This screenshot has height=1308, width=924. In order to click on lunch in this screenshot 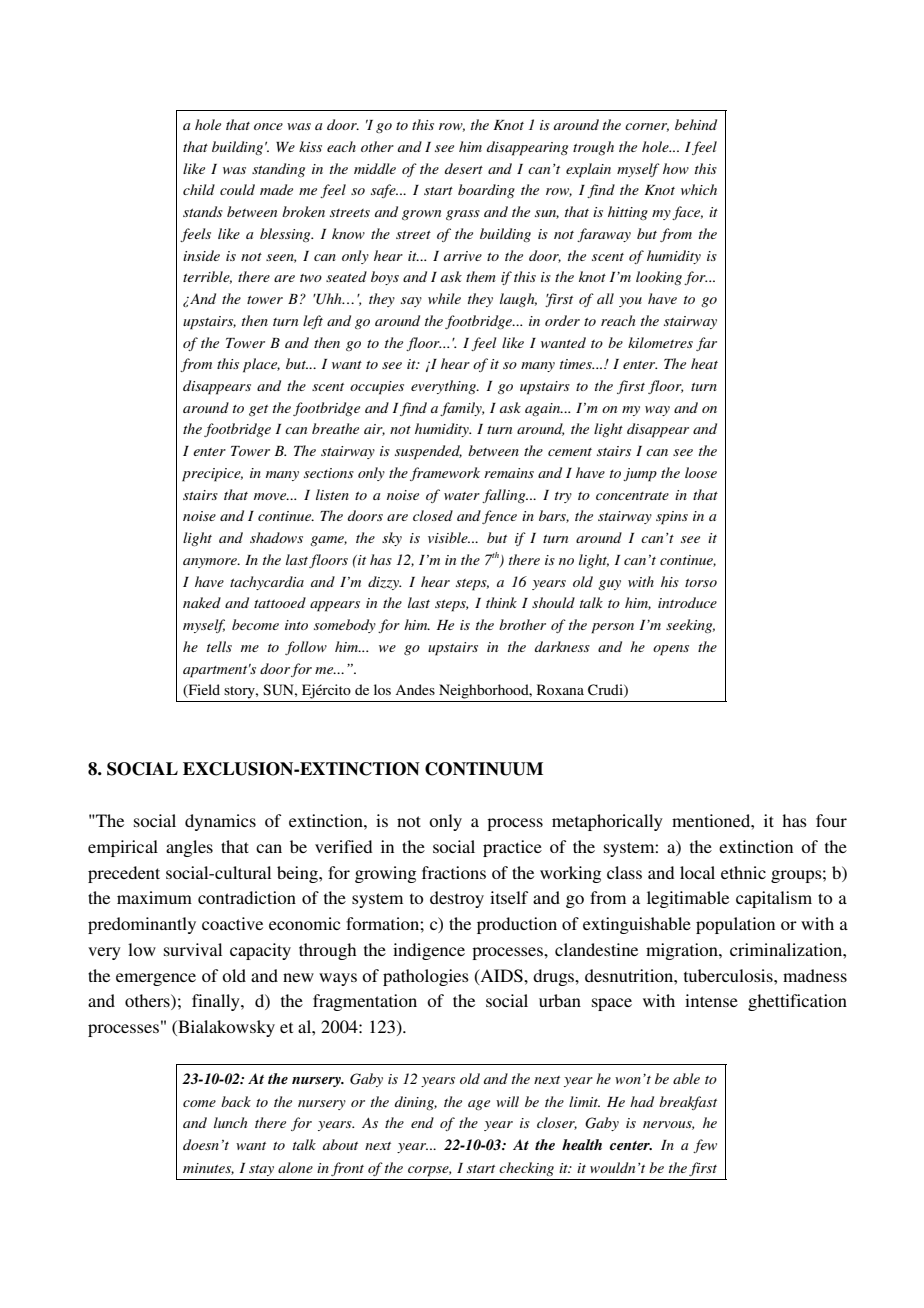, I will do `click(230, 1122)`.
